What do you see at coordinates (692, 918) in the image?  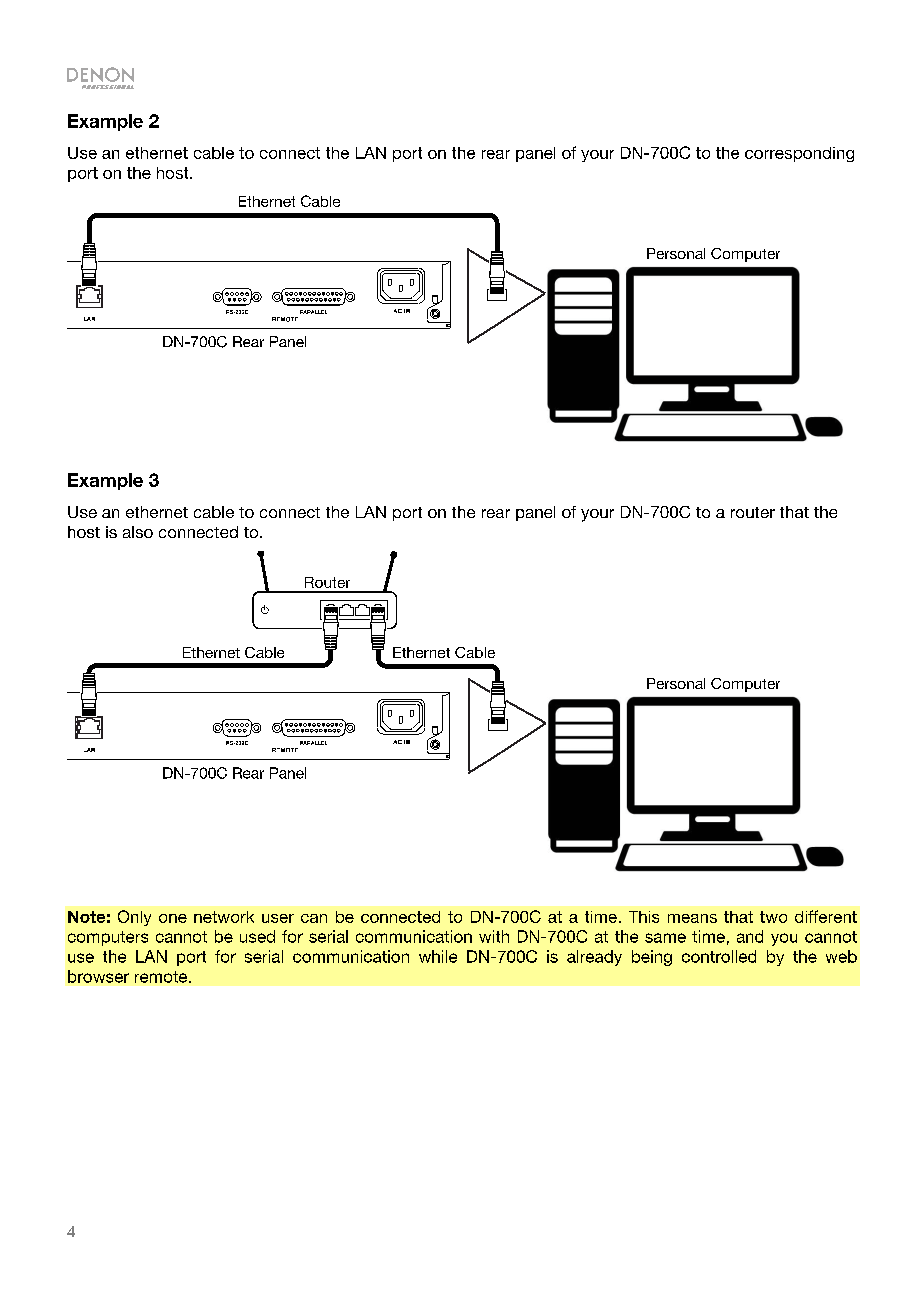 I see `means` at bounding box center [692, 918].
